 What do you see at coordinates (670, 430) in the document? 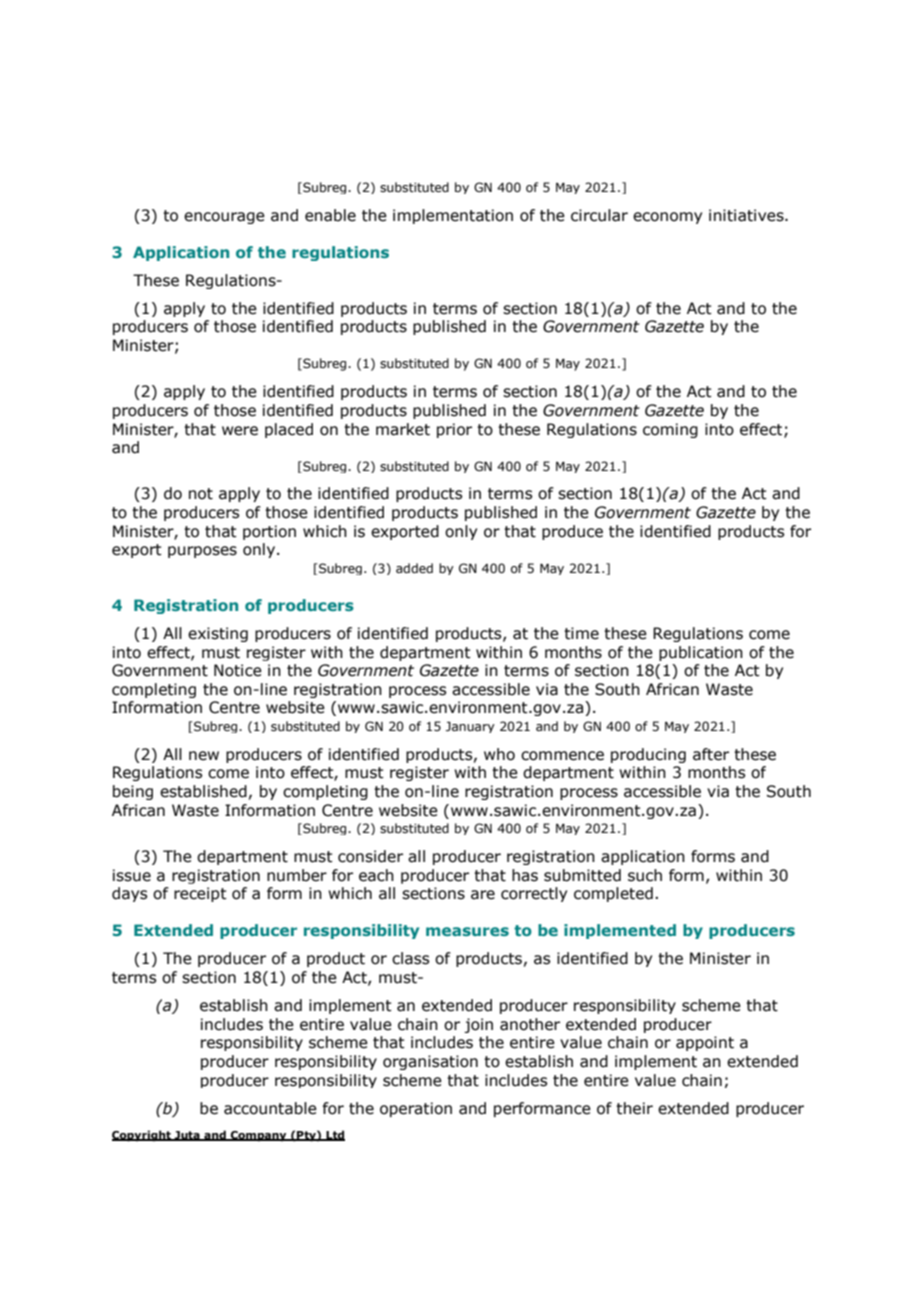
I see `coming` at bounding box center [670, 430].
